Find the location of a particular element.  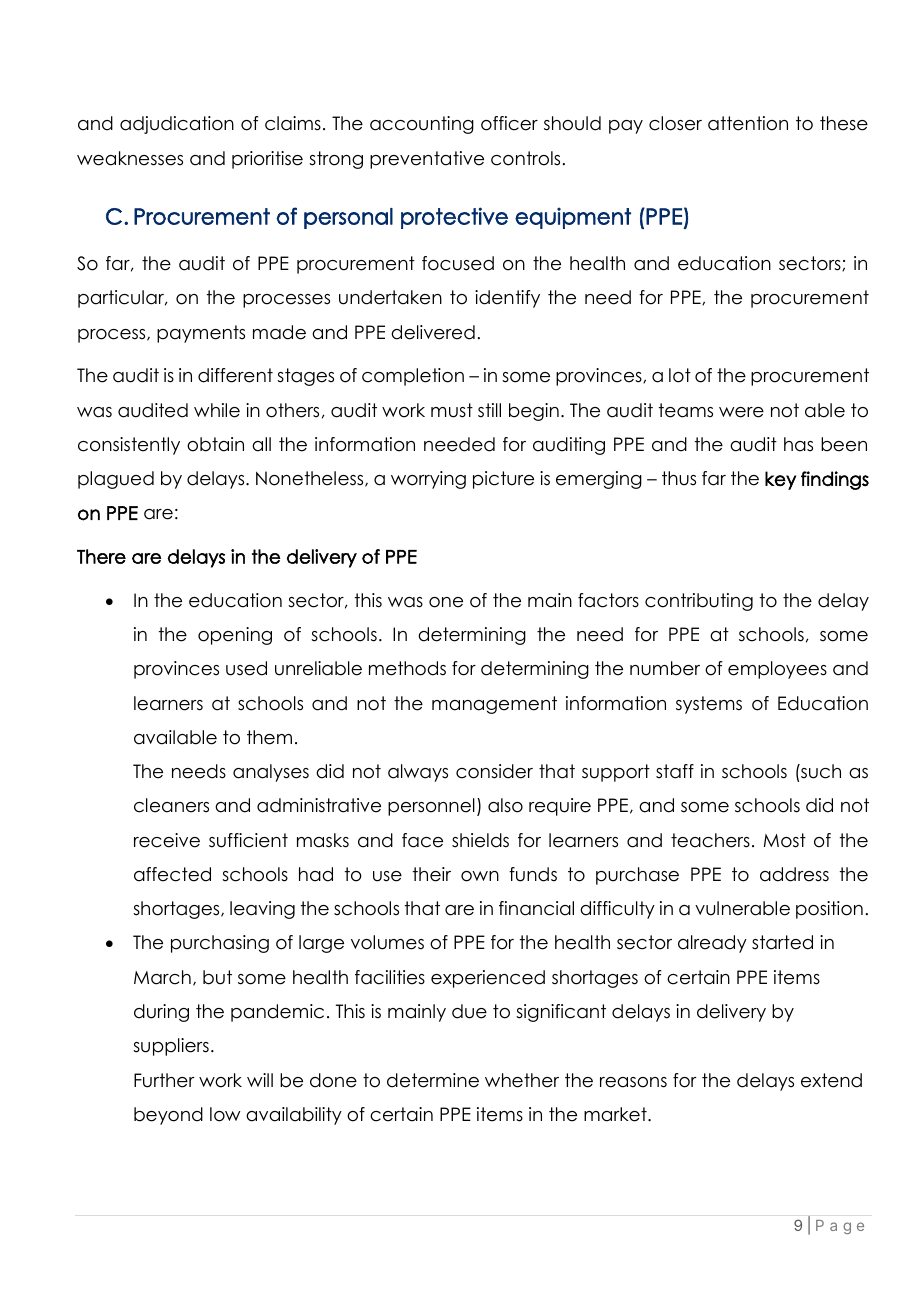

Further is located at coordinates (164, 1080).
